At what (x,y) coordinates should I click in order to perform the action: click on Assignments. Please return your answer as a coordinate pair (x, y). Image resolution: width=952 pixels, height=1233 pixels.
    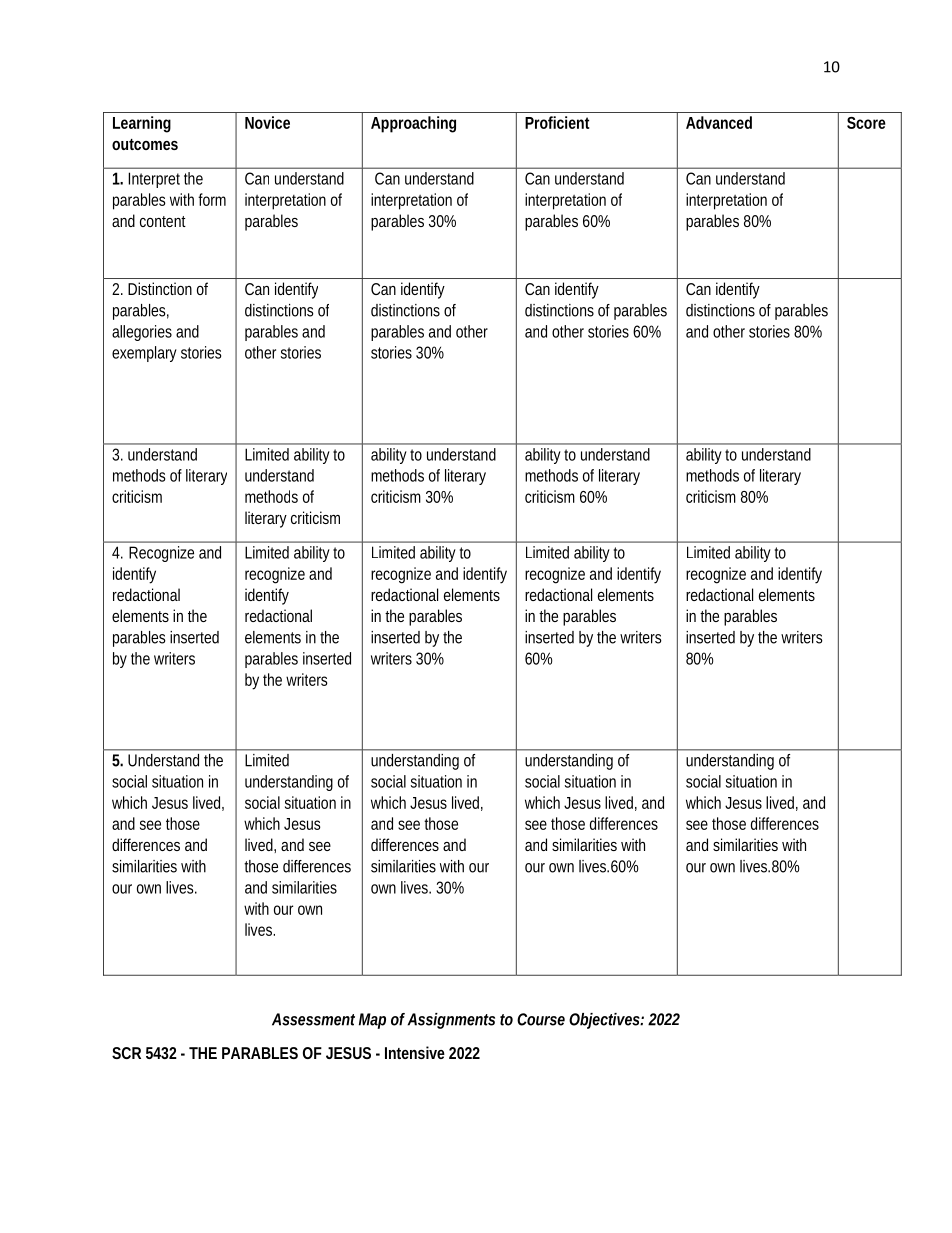
    Looking at the image, I should click on (451, 1021).
